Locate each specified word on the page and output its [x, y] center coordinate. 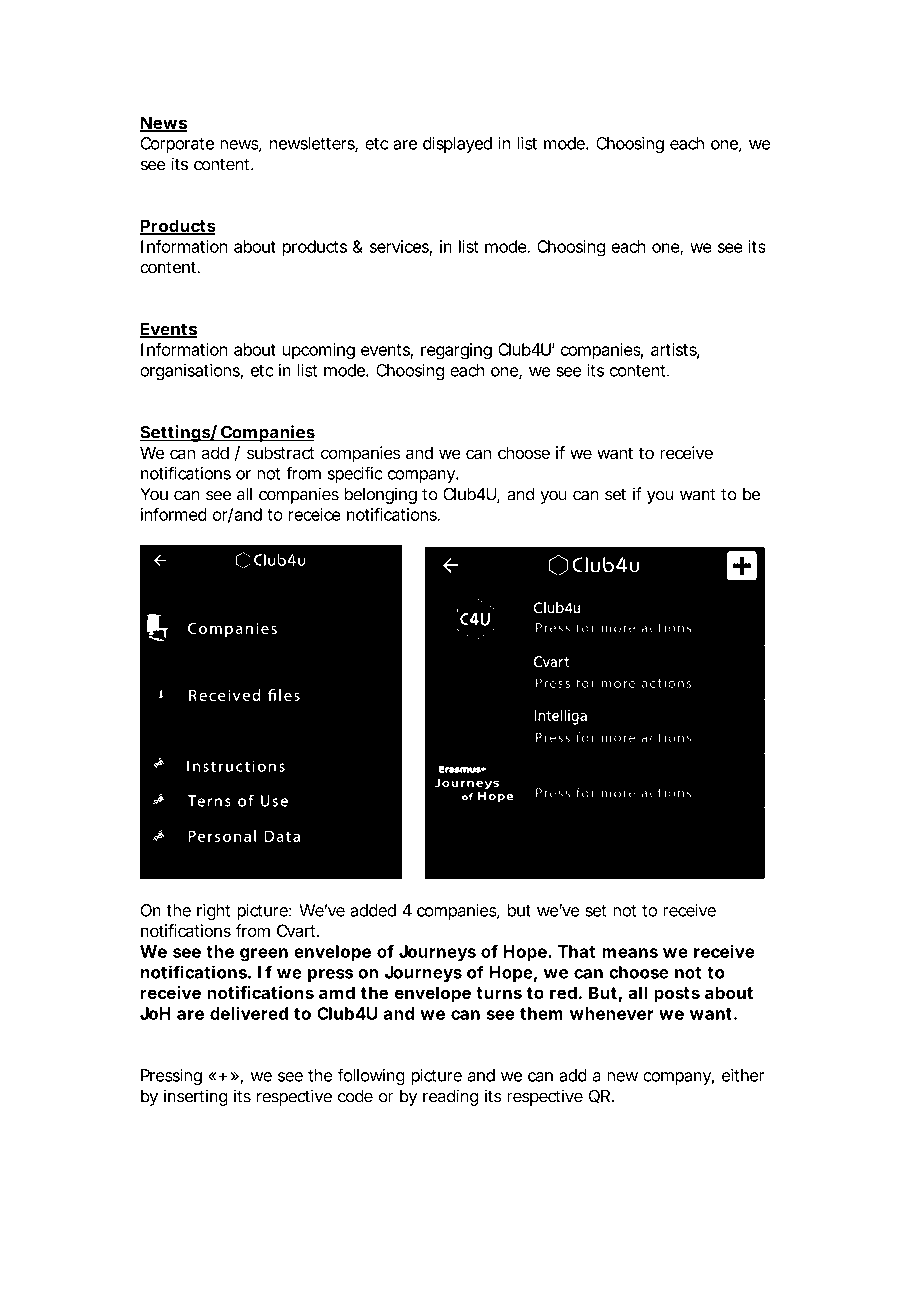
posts [677, 995]
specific [355, 474]
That [576, 951]
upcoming [319, 351]
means [630, 953]
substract [280, 452]
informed [174, 514]
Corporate [177, 145]
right [213, 911]
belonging [381, 495]
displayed [457, 144]
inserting [196, 1097]
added [373, 910]
